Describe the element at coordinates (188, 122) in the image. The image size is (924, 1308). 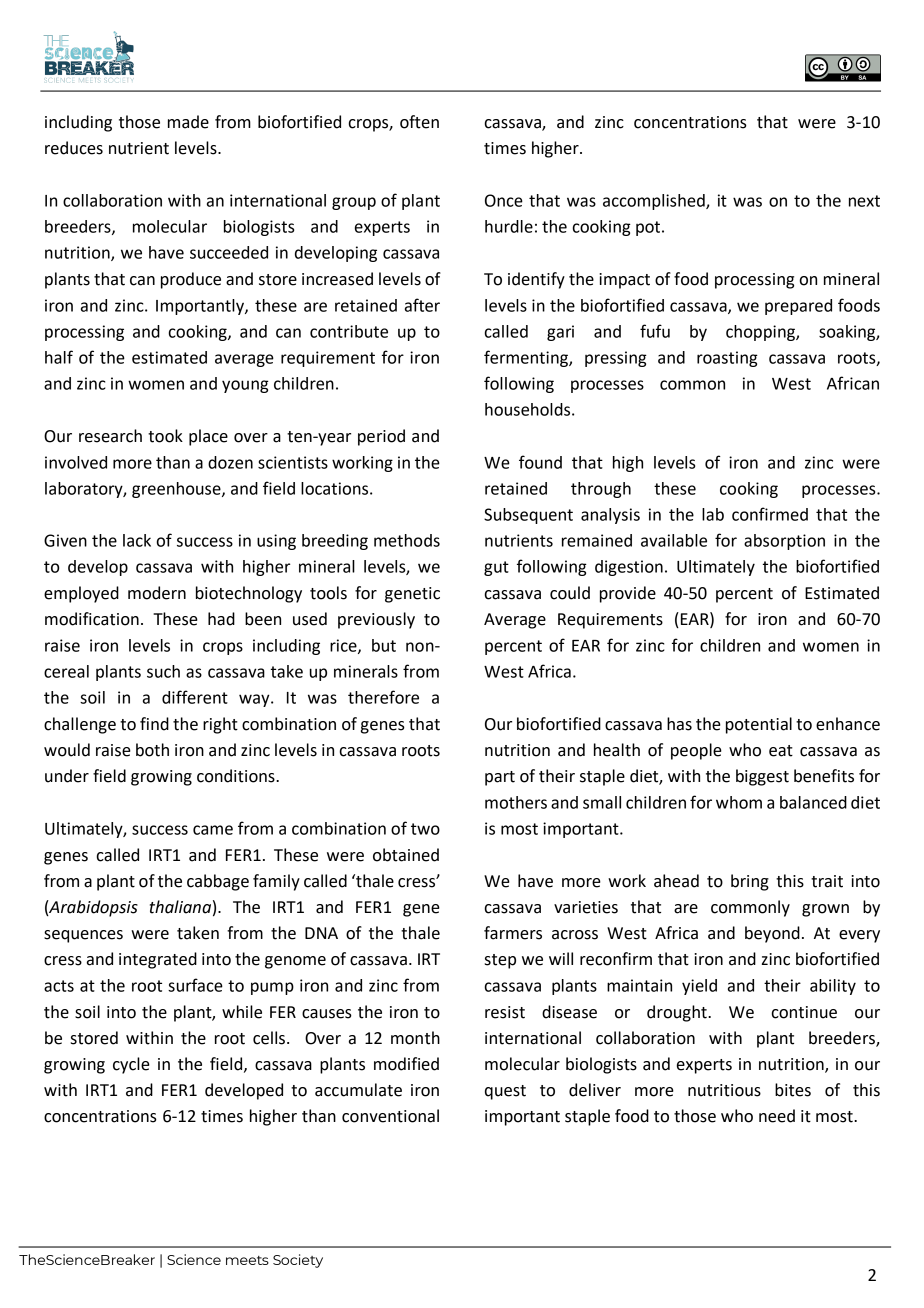
I see `made` at that location.
